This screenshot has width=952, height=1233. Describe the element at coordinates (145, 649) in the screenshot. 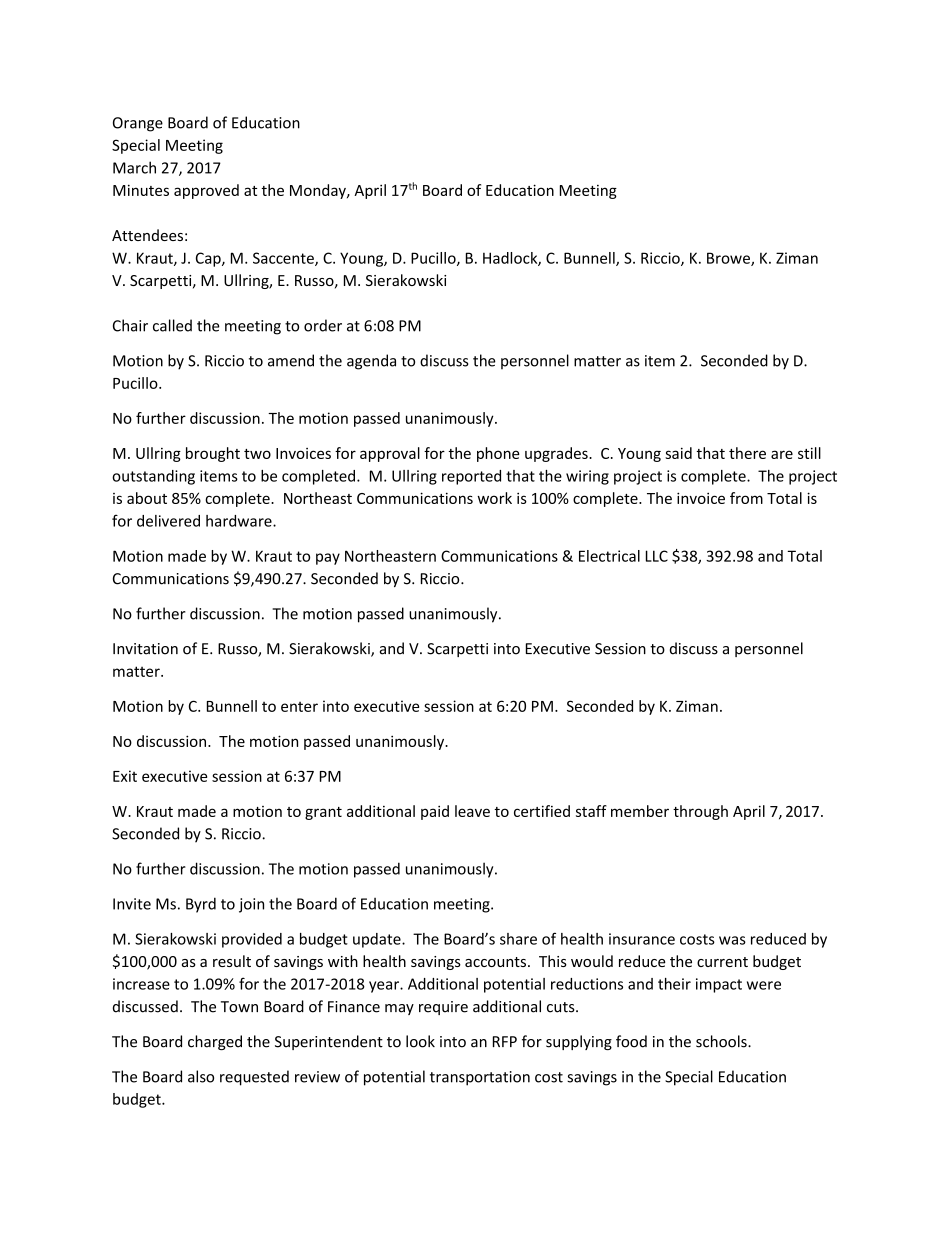

I see `Invitation` at that location.
